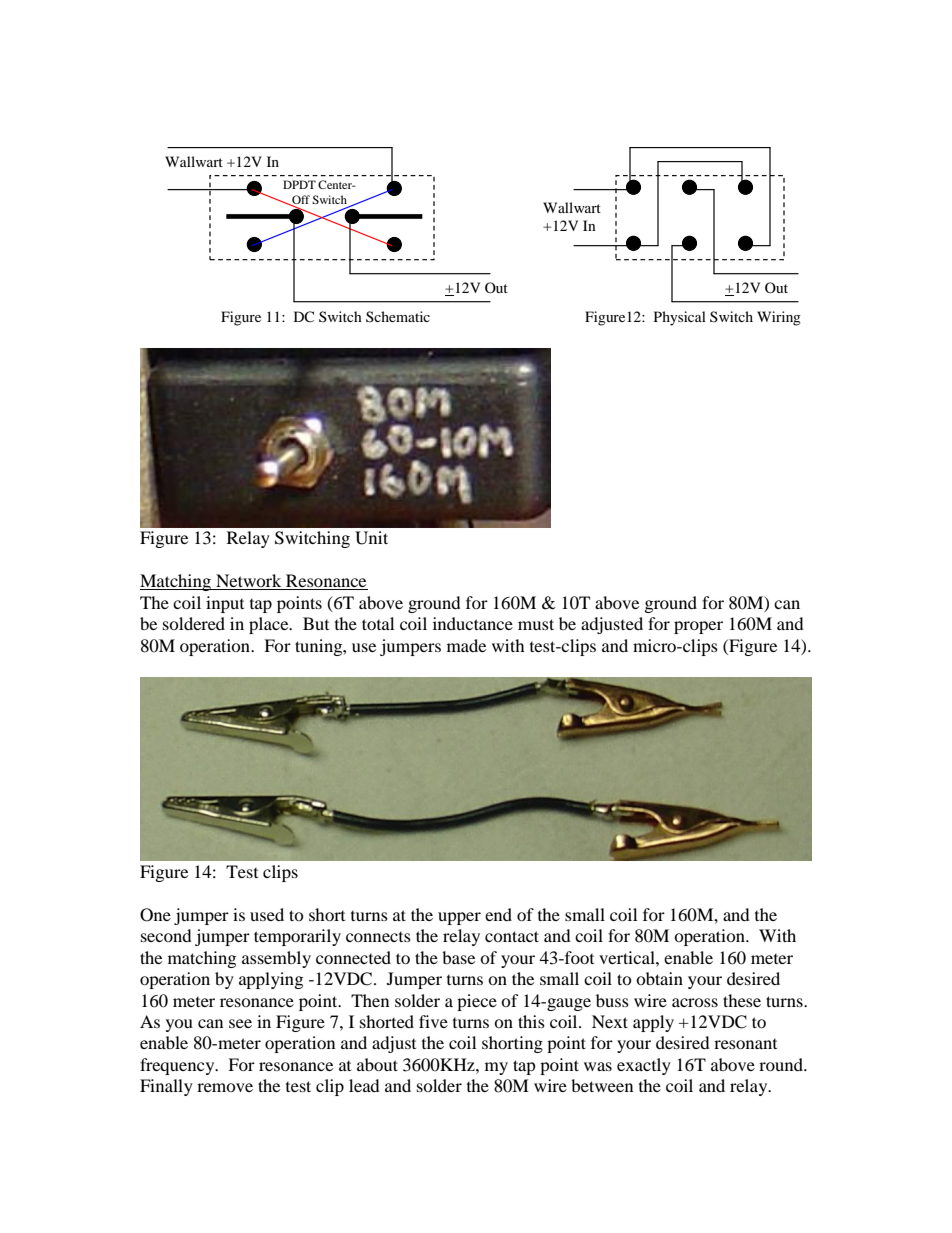  I want to click on must, so click(536, 624).
